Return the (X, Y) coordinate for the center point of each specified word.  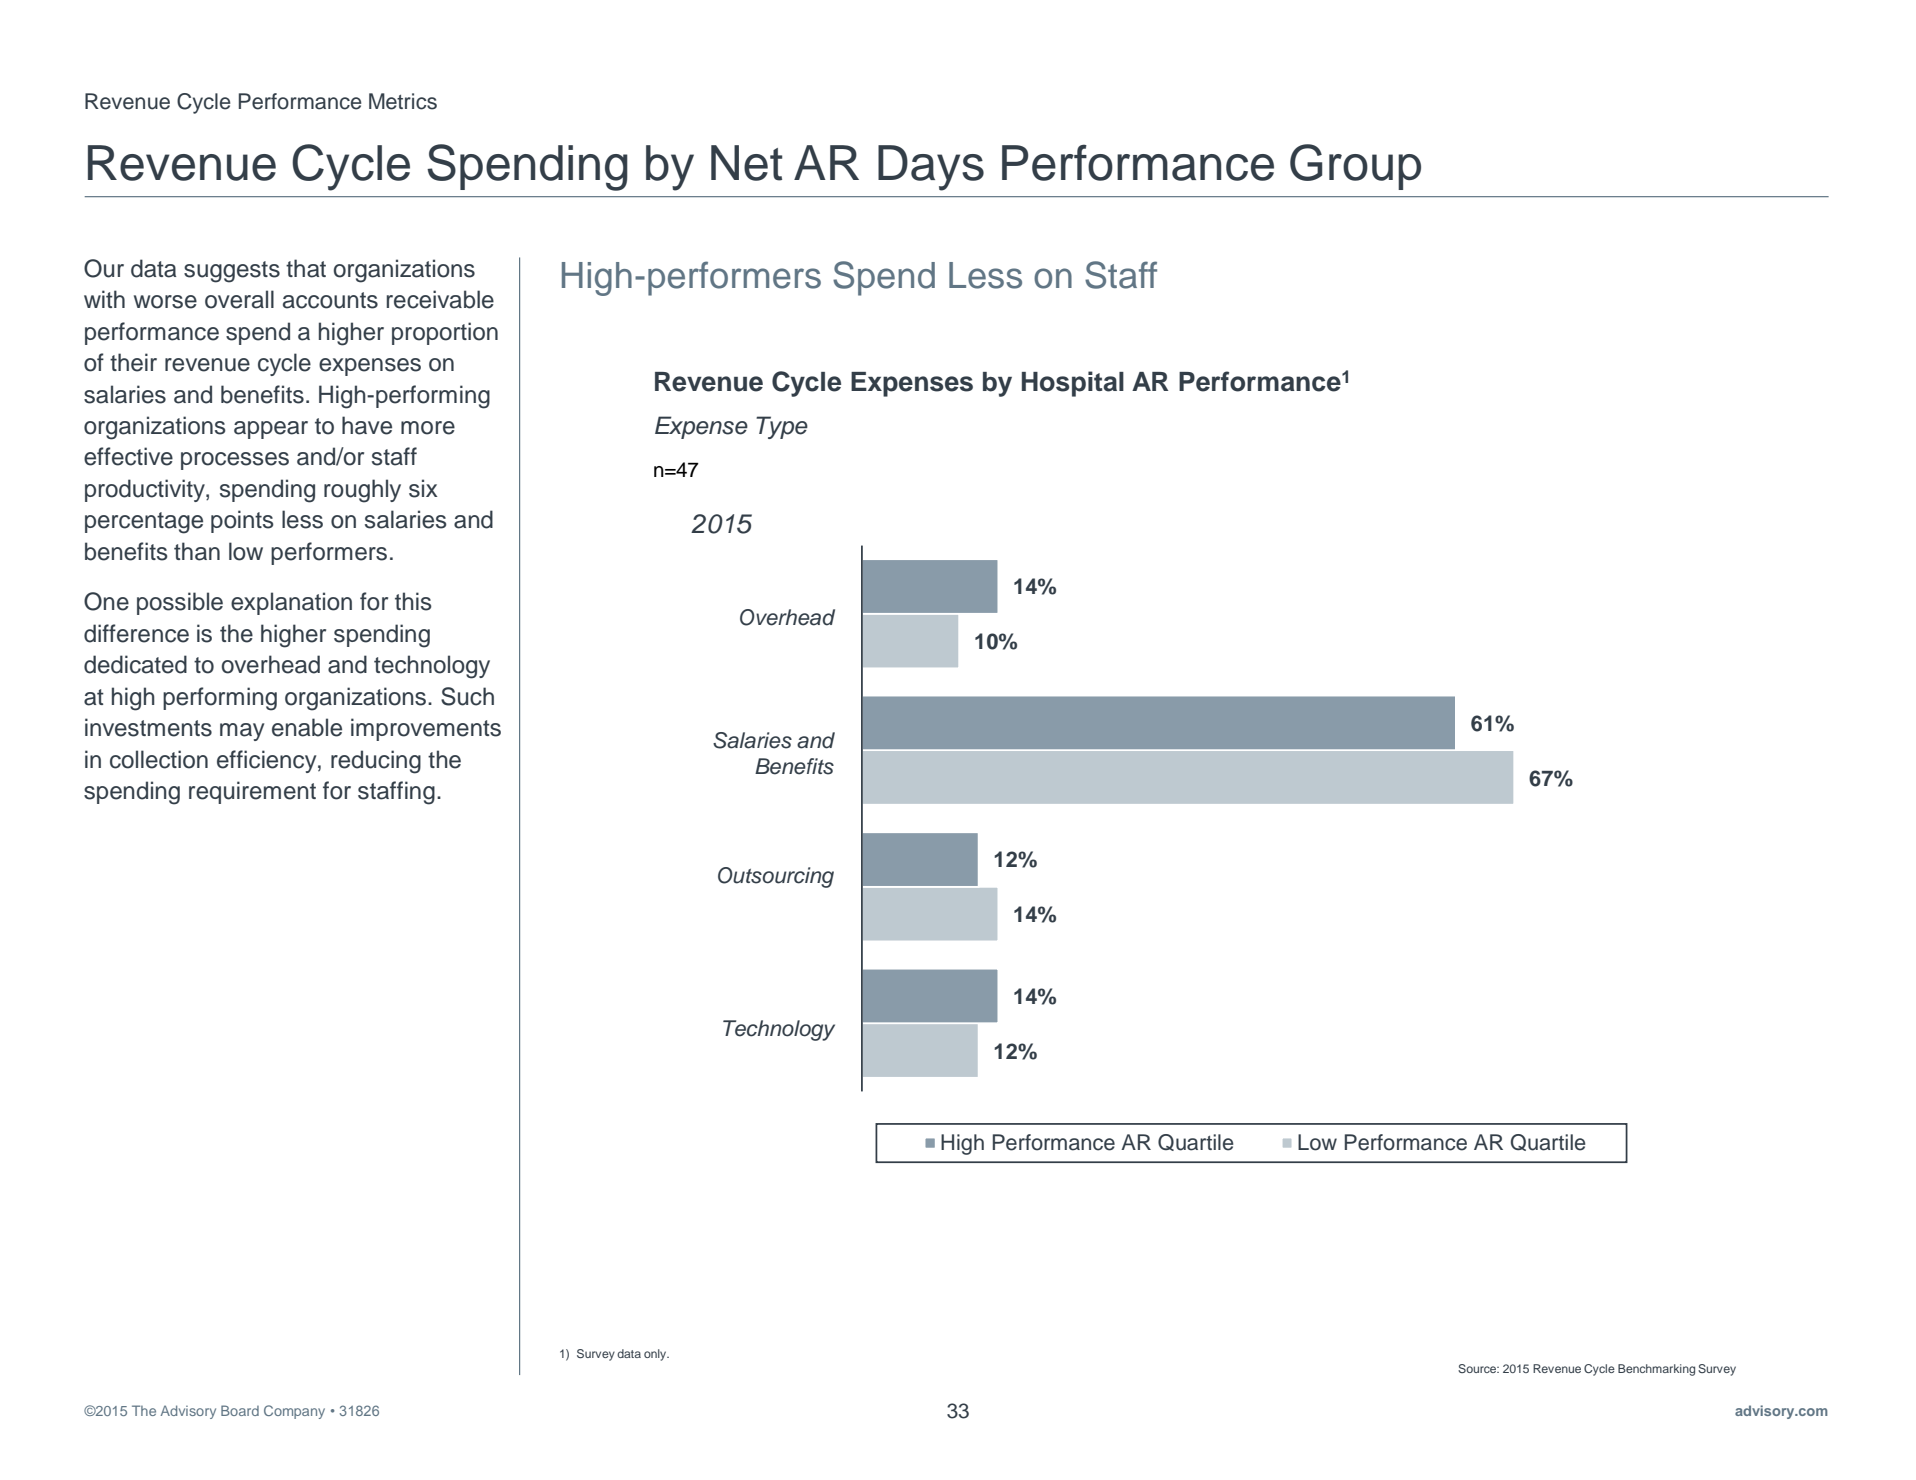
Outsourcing (776, 877)
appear (271, 430)
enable (307, 727)
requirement (252, 792)
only (656, 1355)
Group (1355, 167)
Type (782, 427)
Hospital (1073, 384)
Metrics (403, 101)
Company (294, 1412)
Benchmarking (1656, 1370)
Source (1478, 1368)
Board (240, 1410)
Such (467, 696)
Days (931, 168)
